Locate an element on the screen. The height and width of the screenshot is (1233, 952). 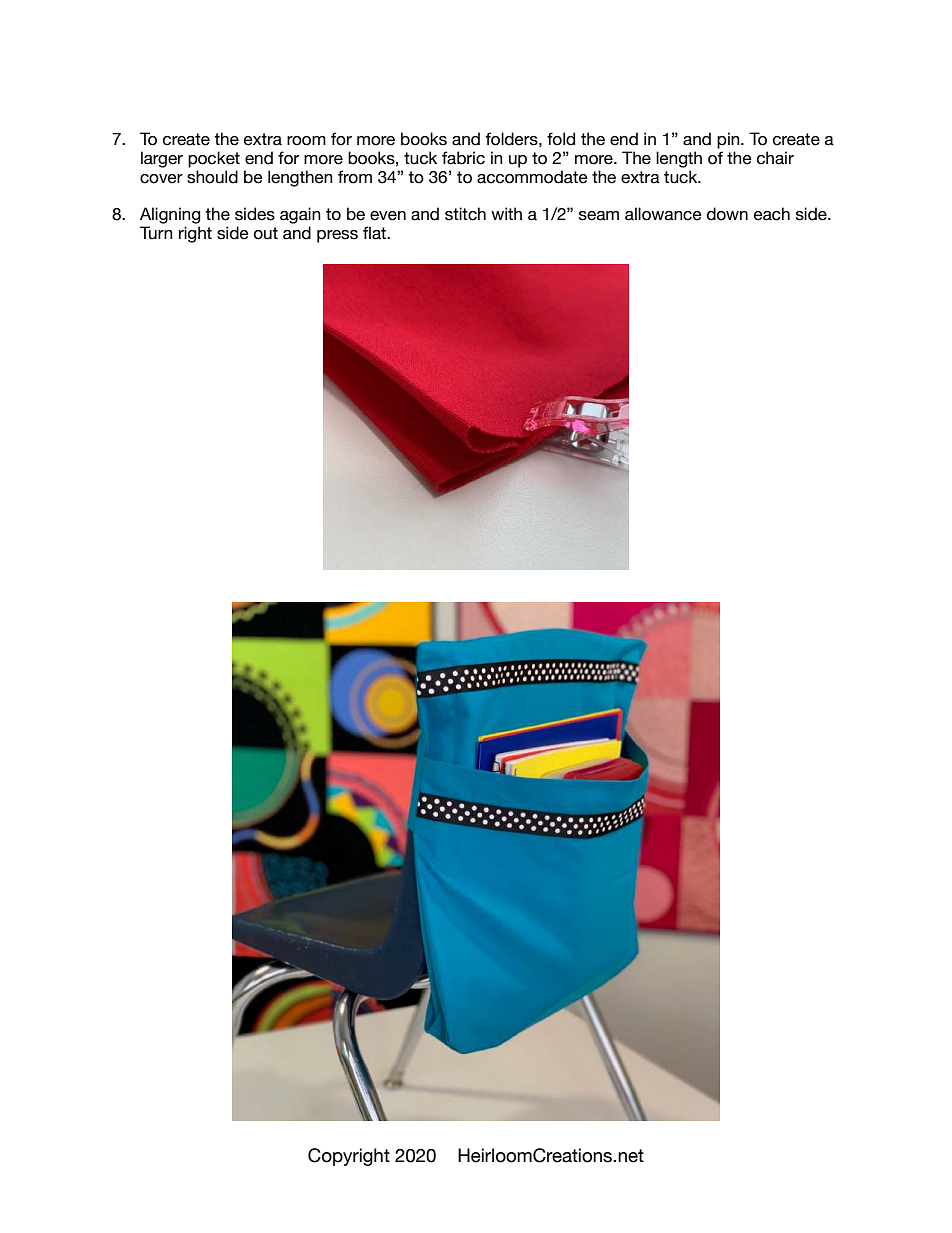
cover is located at coordinates (161, 179).
